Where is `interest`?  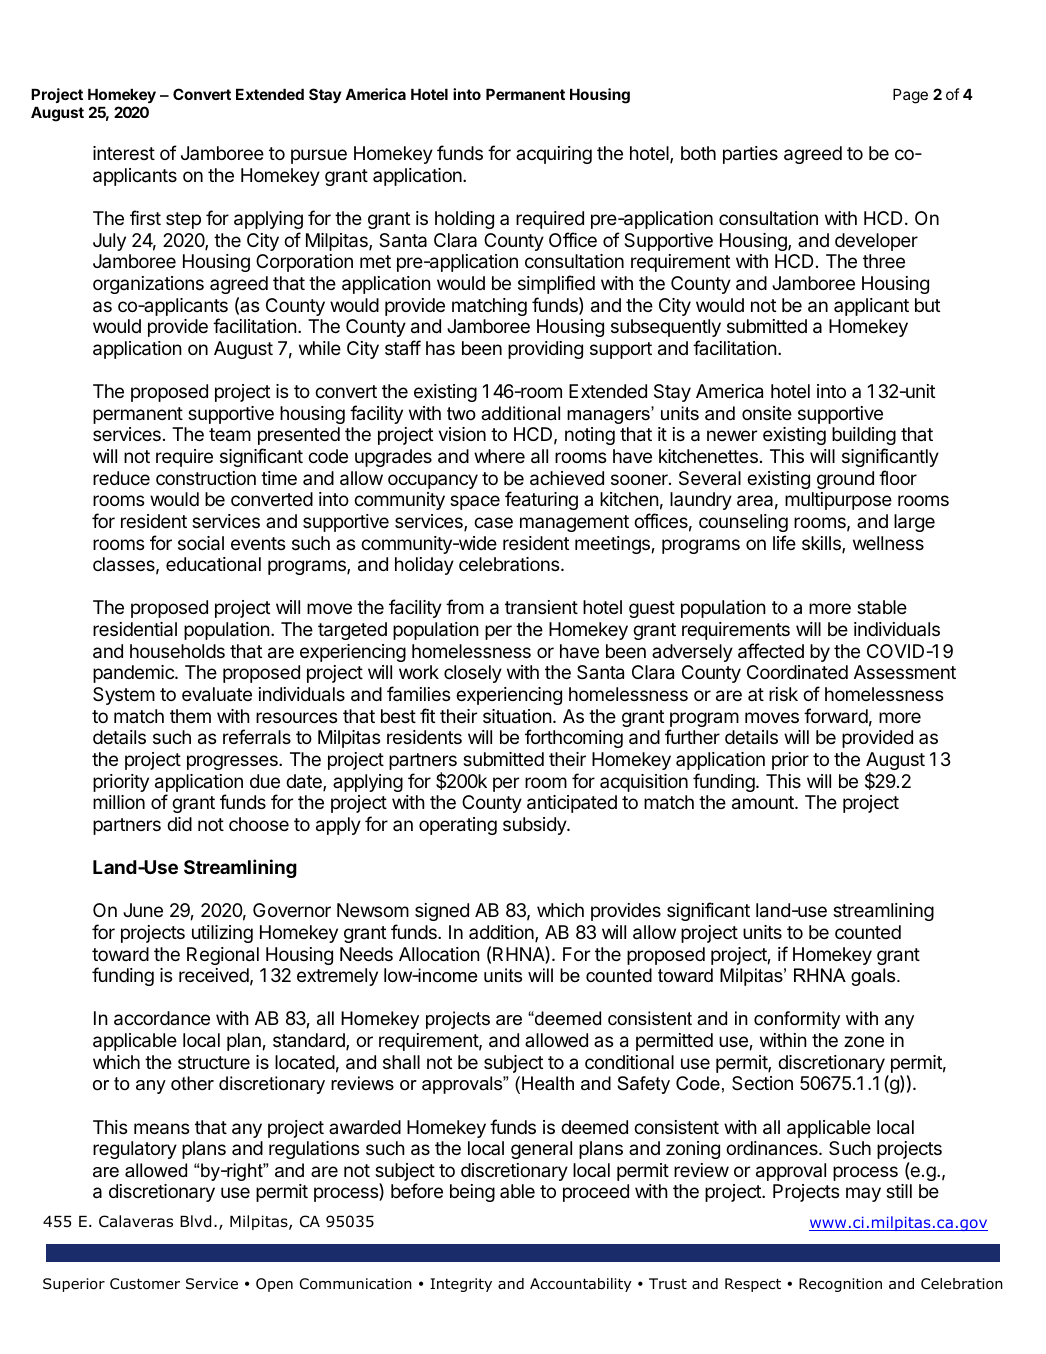
interest is located at coordinates (124, 153).
